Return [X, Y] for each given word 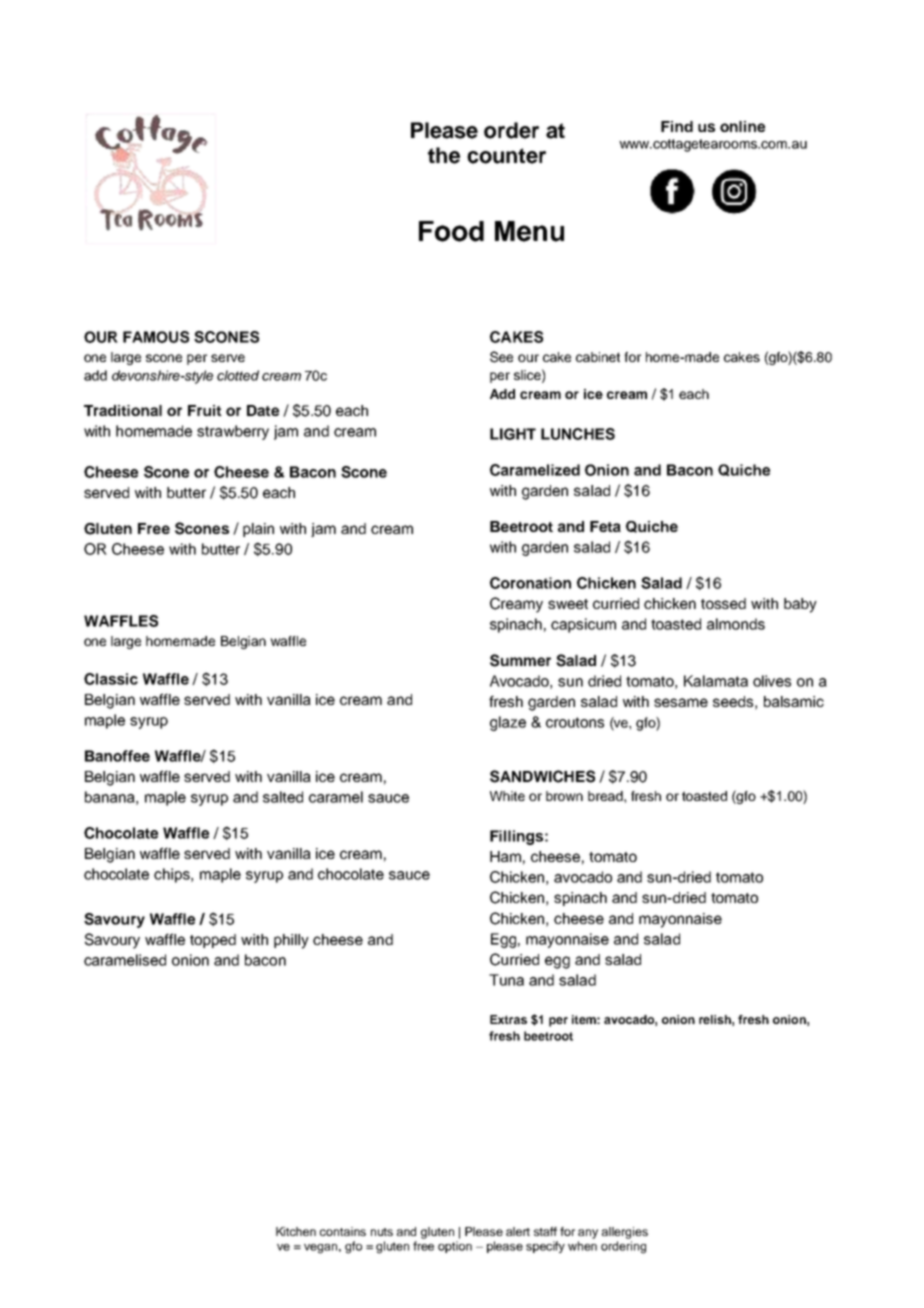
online [742, 126]
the [444, 155]
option [455, 1247]
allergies [625, 1233]
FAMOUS [156, 337]
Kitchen [296, 1231]
